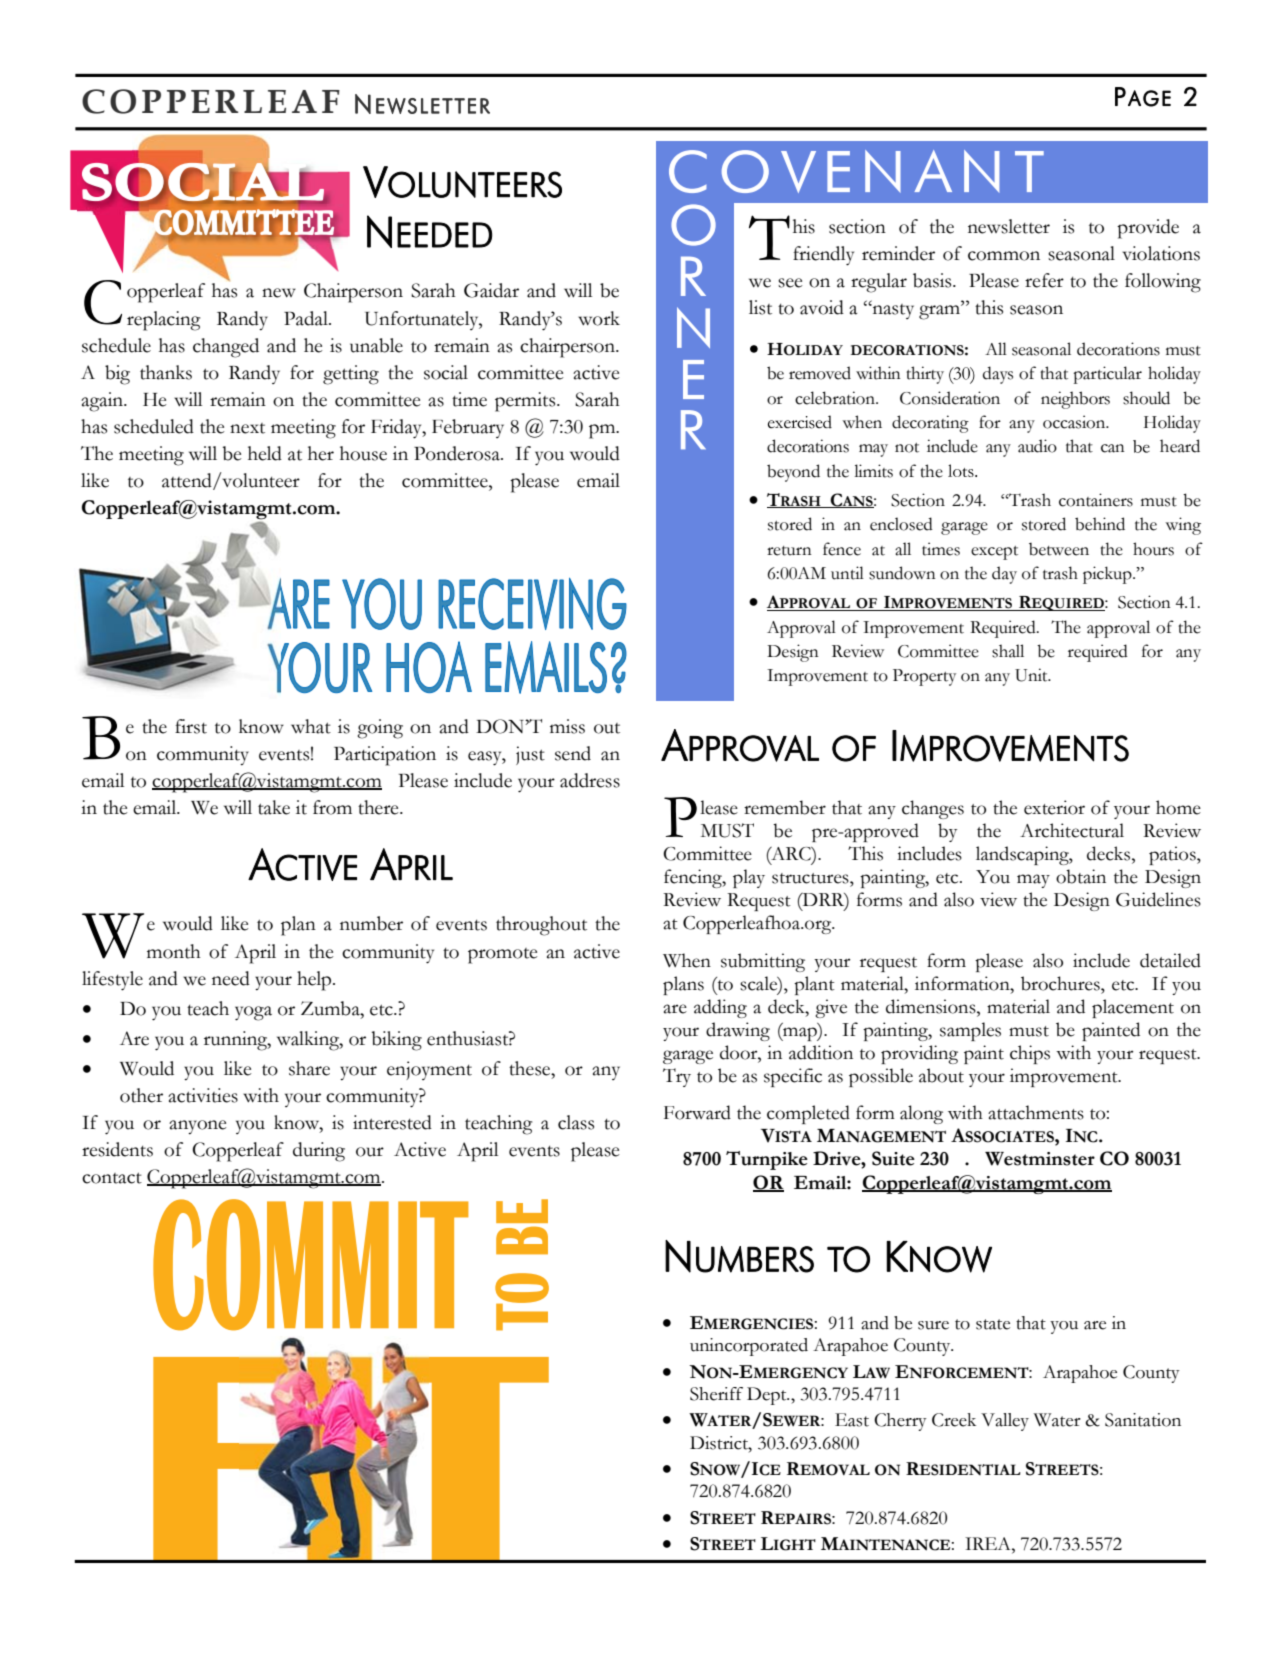 This image has width=1282, height=1659. What do you see at coordinates (716, 1394) in the image?
I see `Sheriff` at bounding box center [716, 1394].
